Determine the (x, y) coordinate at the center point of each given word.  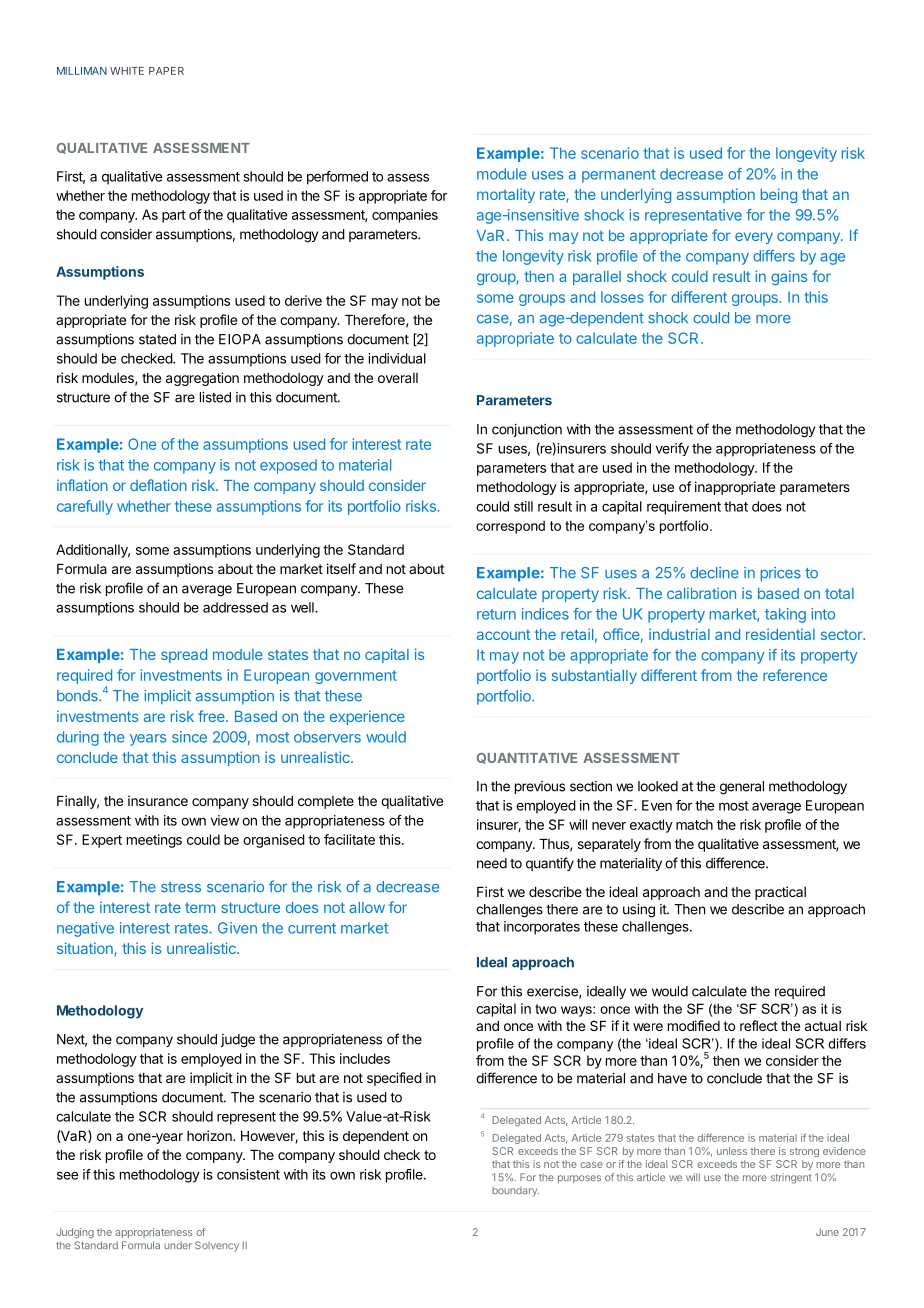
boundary (515, 1192)
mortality (506, 195)
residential (780, 634)
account (504, 634)
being (779, 195)
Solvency (217, 1246)
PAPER (166, 71)
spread (184, 656)
